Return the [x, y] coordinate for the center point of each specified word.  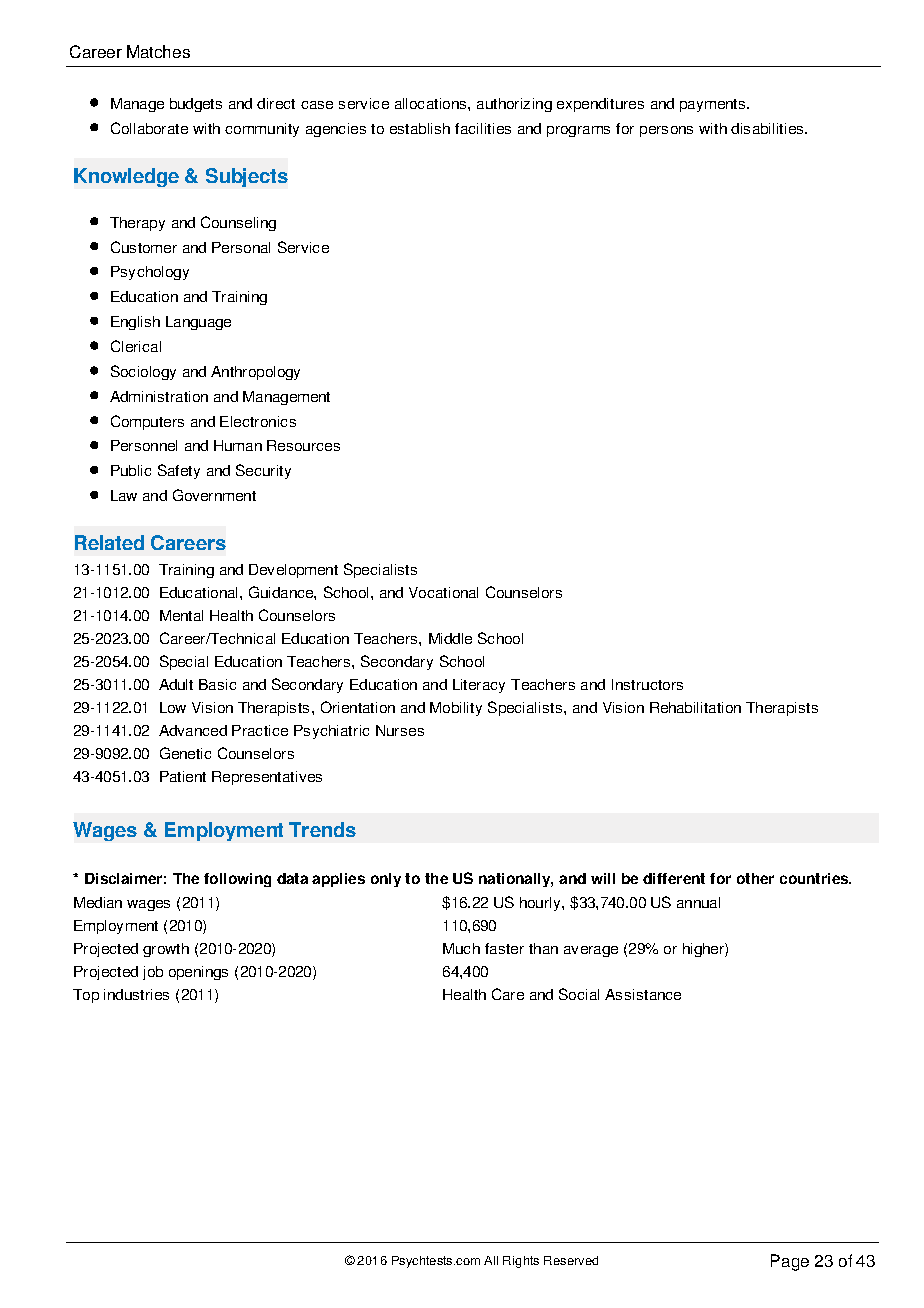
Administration [159, 396]
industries [136, 994]
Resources [303, 445]
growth [166, 950]
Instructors [647, 684]
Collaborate [149, 128]
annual [698, 902]
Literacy [479, 686]
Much [461, 948]
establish [420, 128]
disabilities [768, 128]
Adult [176, 684]
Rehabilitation [695, 707]
